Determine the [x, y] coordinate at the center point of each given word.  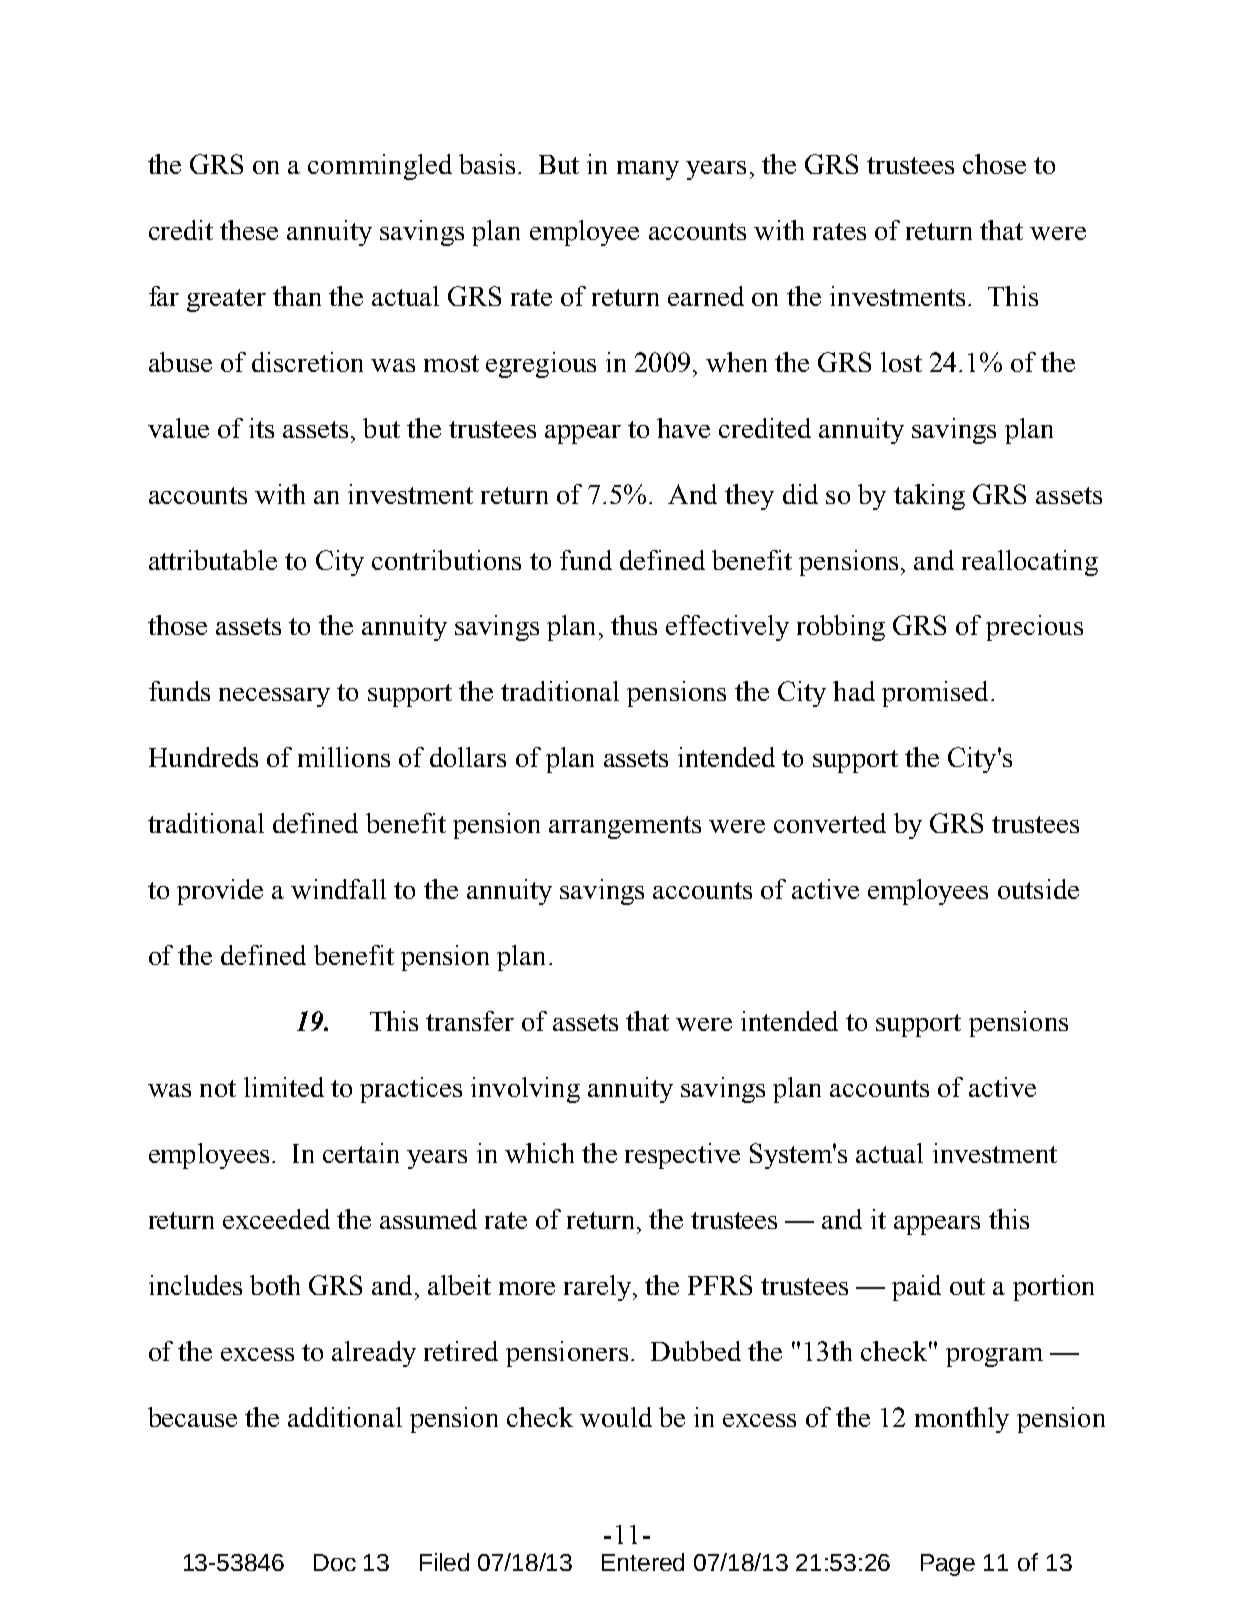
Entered [643, 1562]
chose [994, 164]
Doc [335, 1562]
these [249, 230]
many [648, 170]
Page [948, 1565]
